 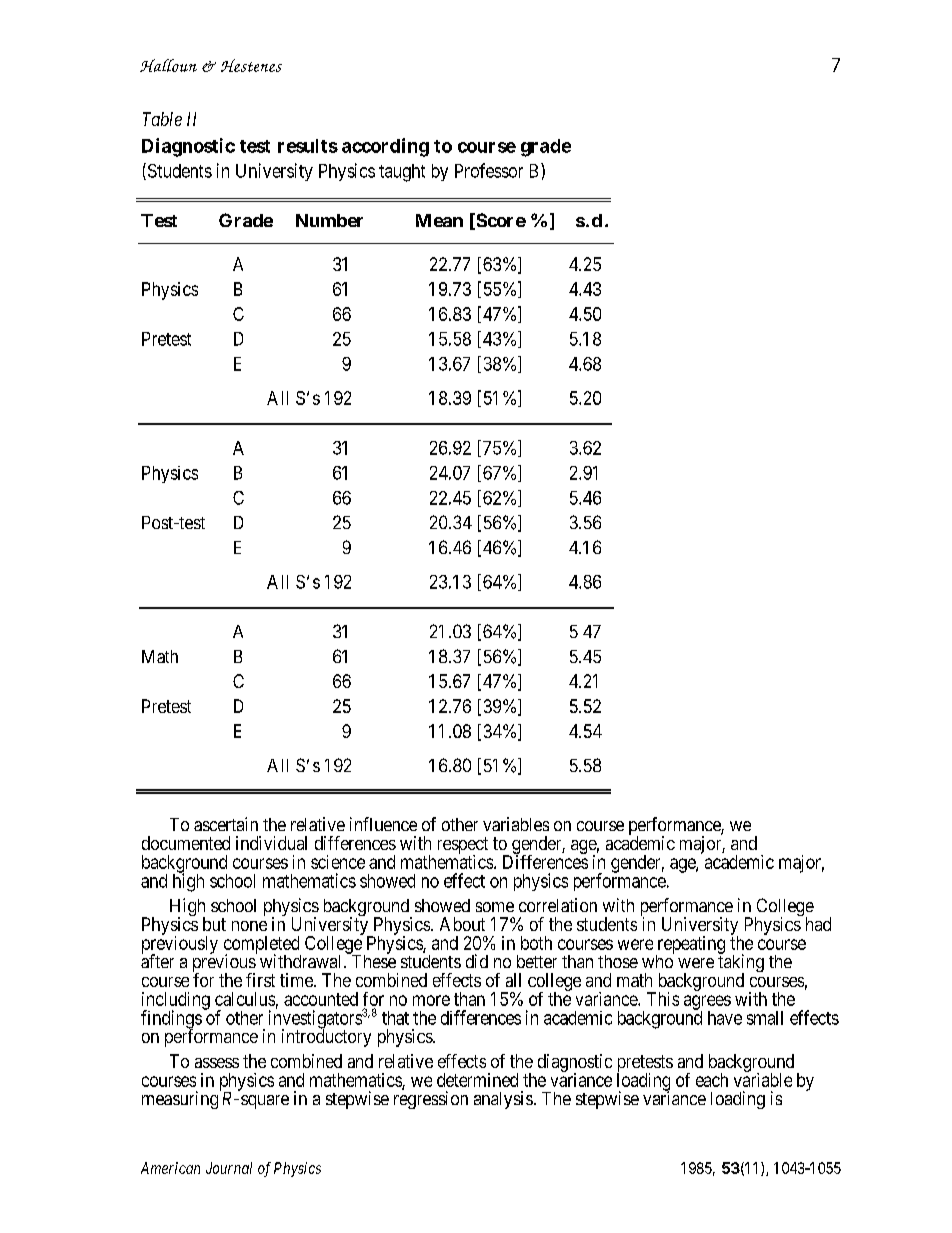 I want to click on influence, so click(x=383, y=824).
